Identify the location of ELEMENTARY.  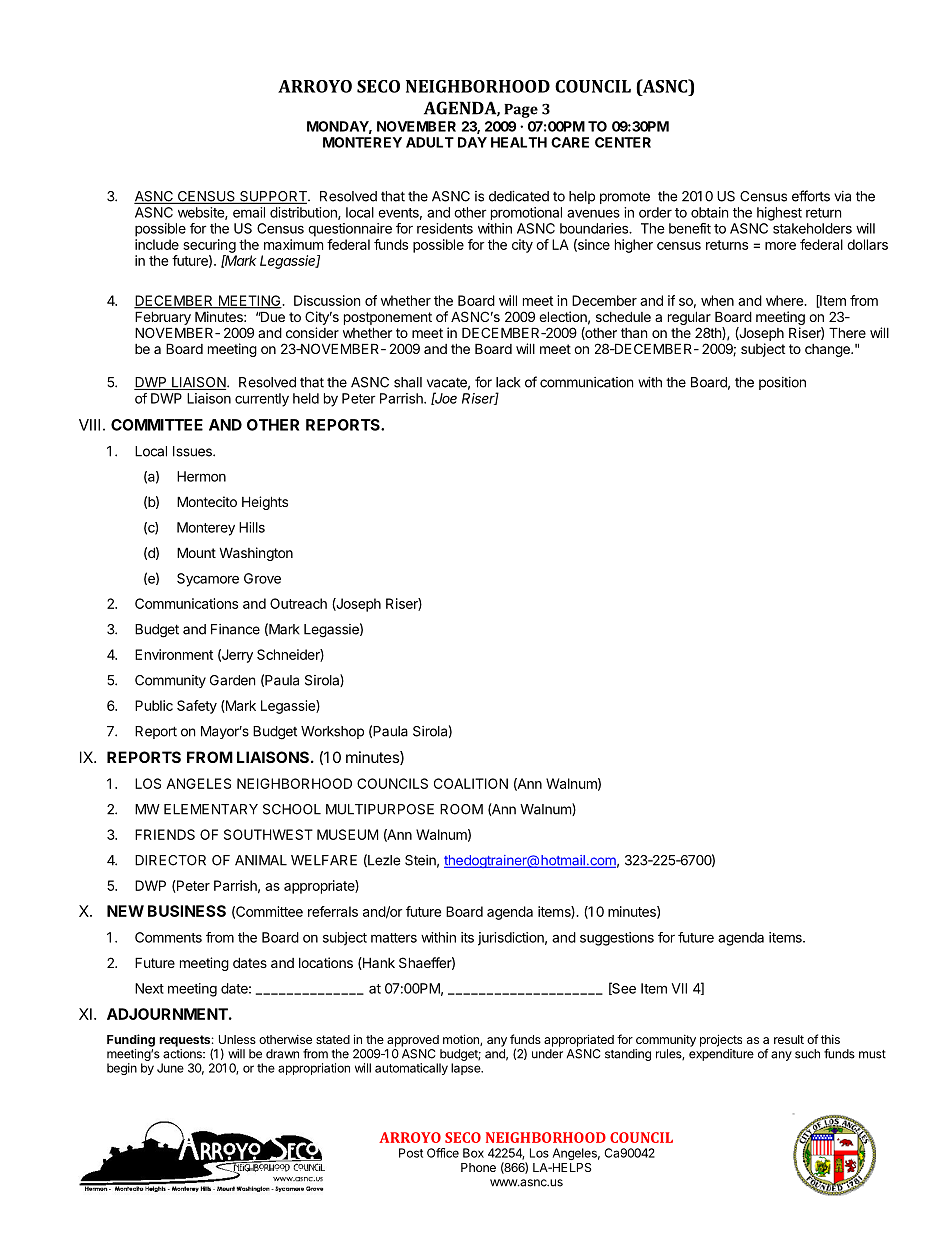
(211, 809).
